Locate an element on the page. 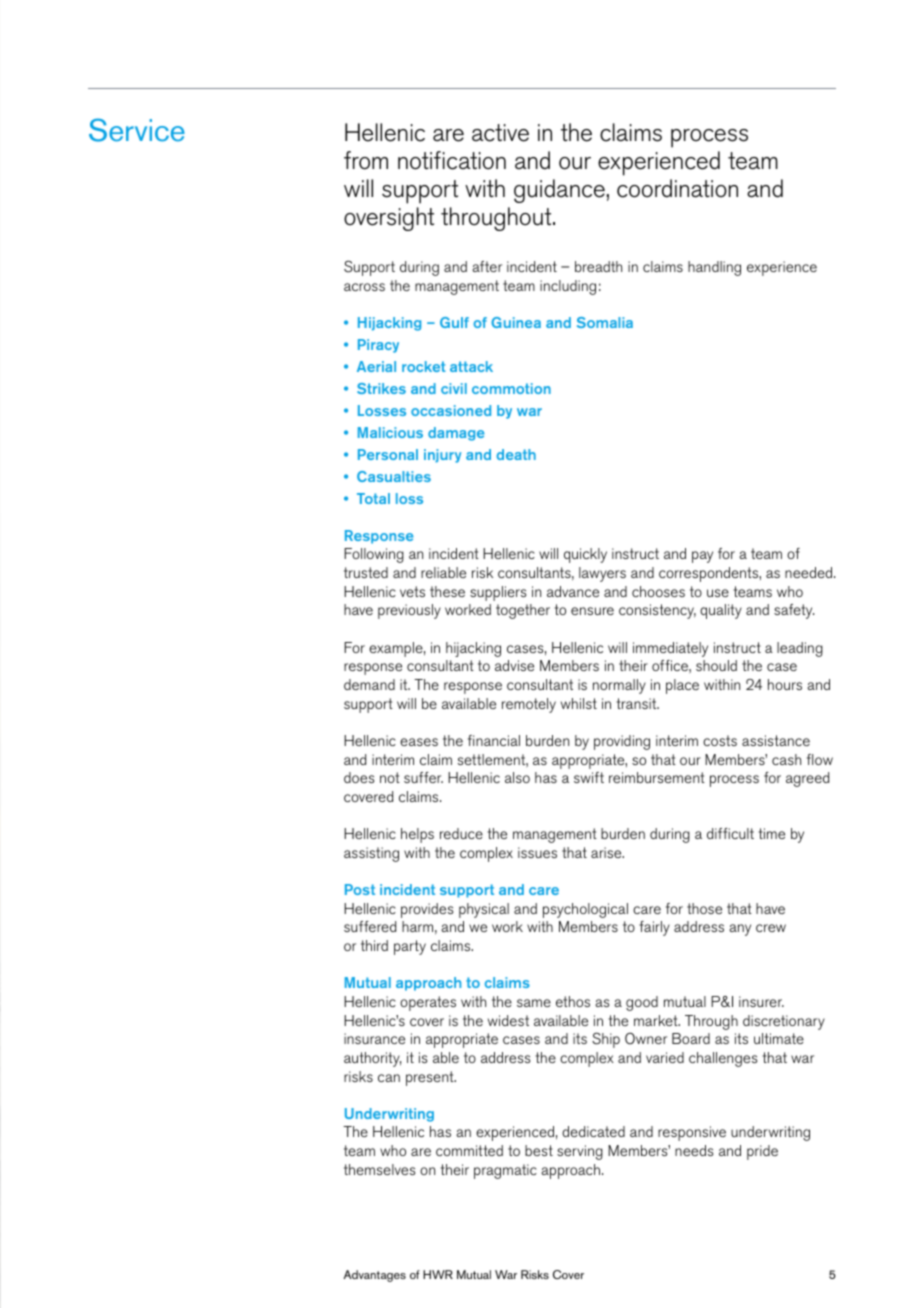 This document has width=924, height=1308. demand is located at coordinates (369, 684).
